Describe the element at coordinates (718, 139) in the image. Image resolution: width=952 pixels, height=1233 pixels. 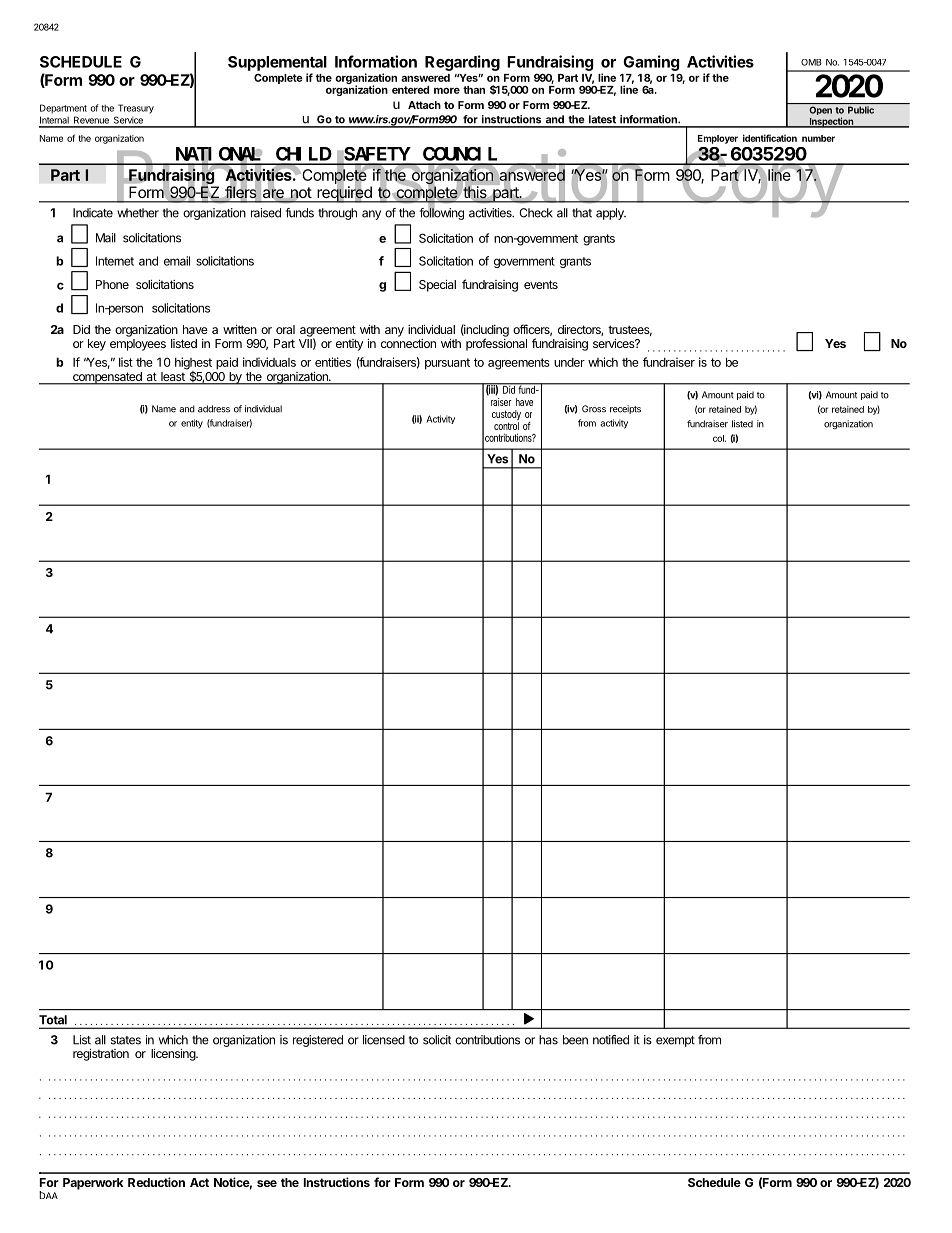
I see `Employer` at that location.
